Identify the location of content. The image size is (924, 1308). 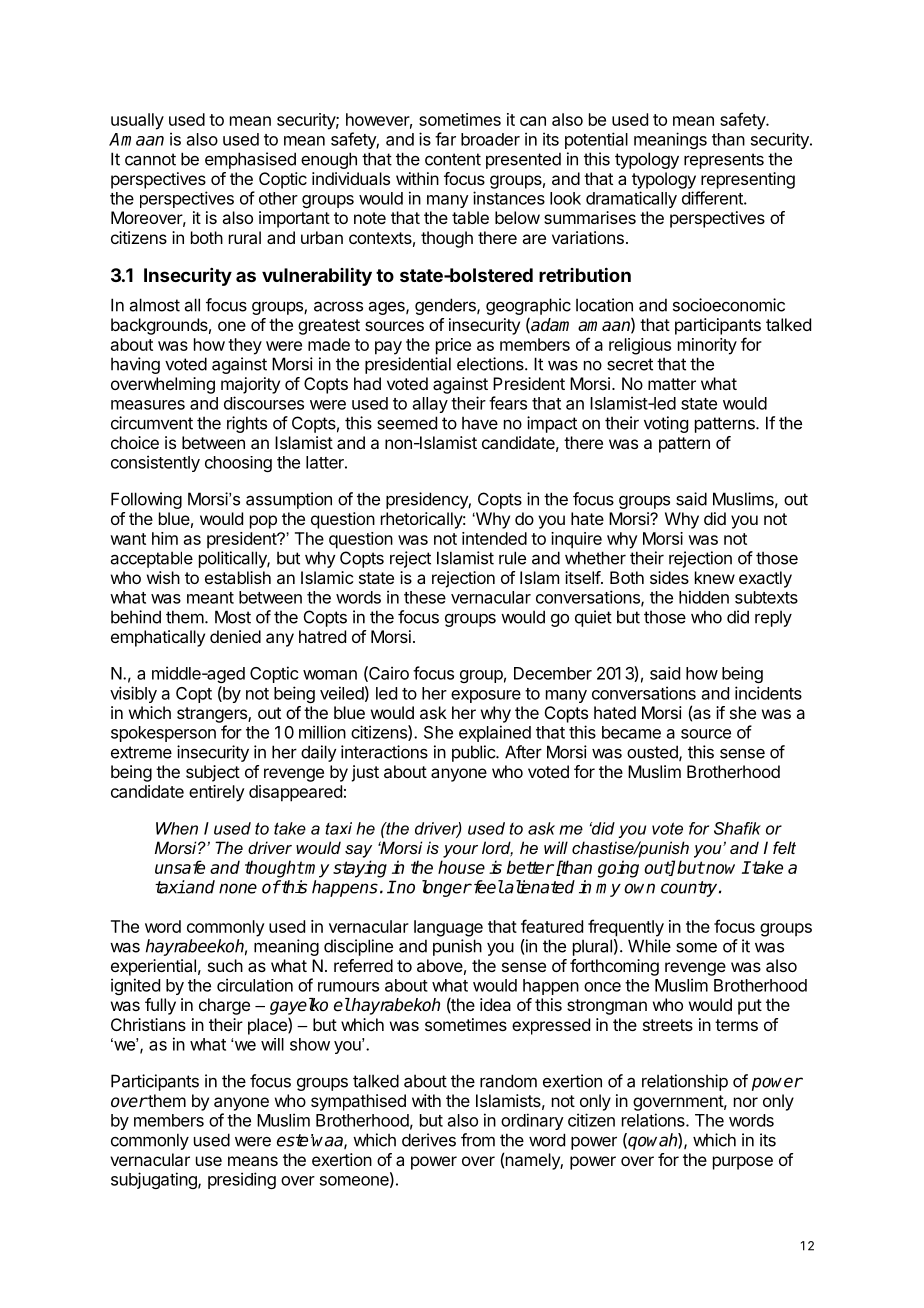
(453, 159).
